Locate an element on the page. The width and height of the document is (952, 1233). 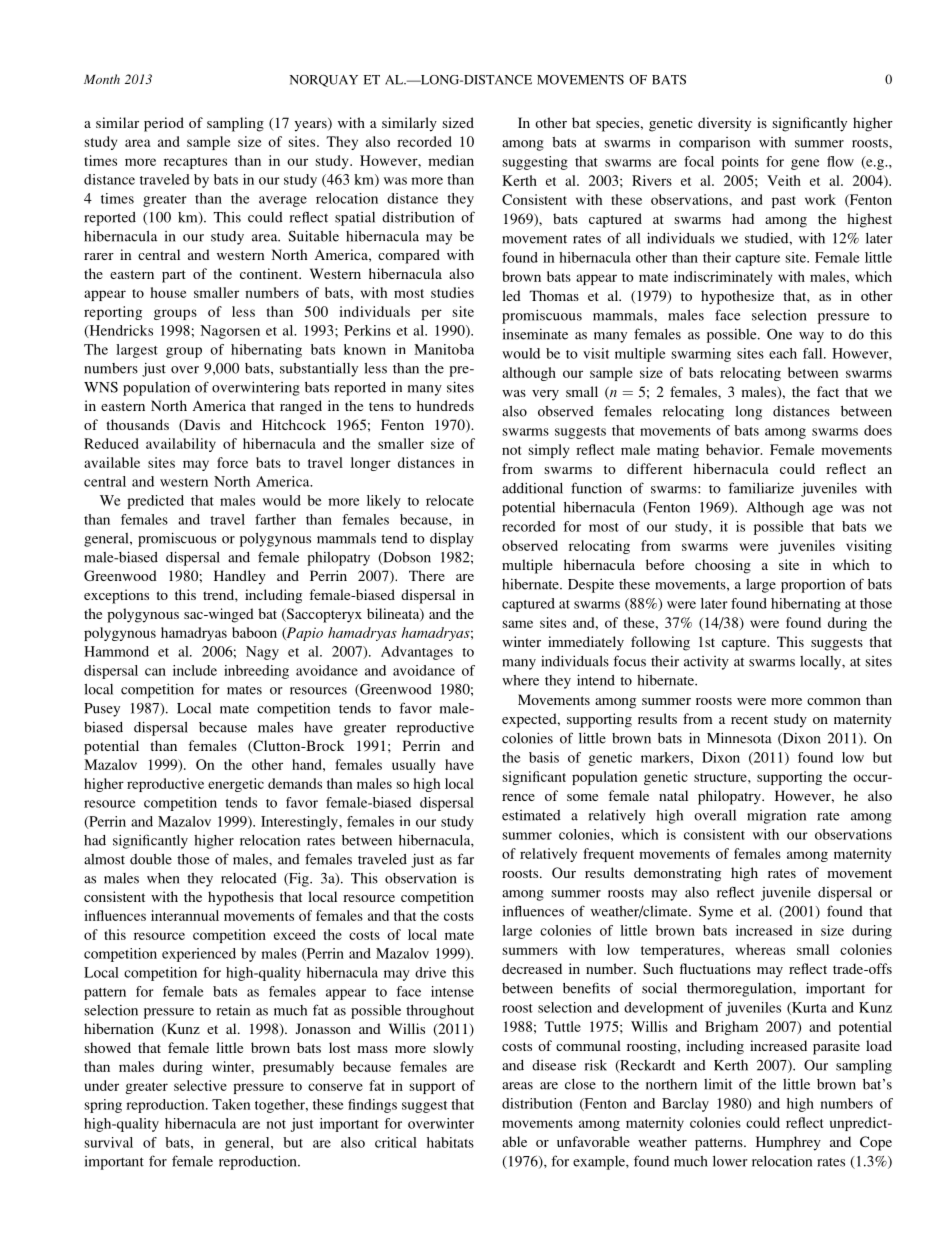
frequent is located at coordinates (608, 855).
